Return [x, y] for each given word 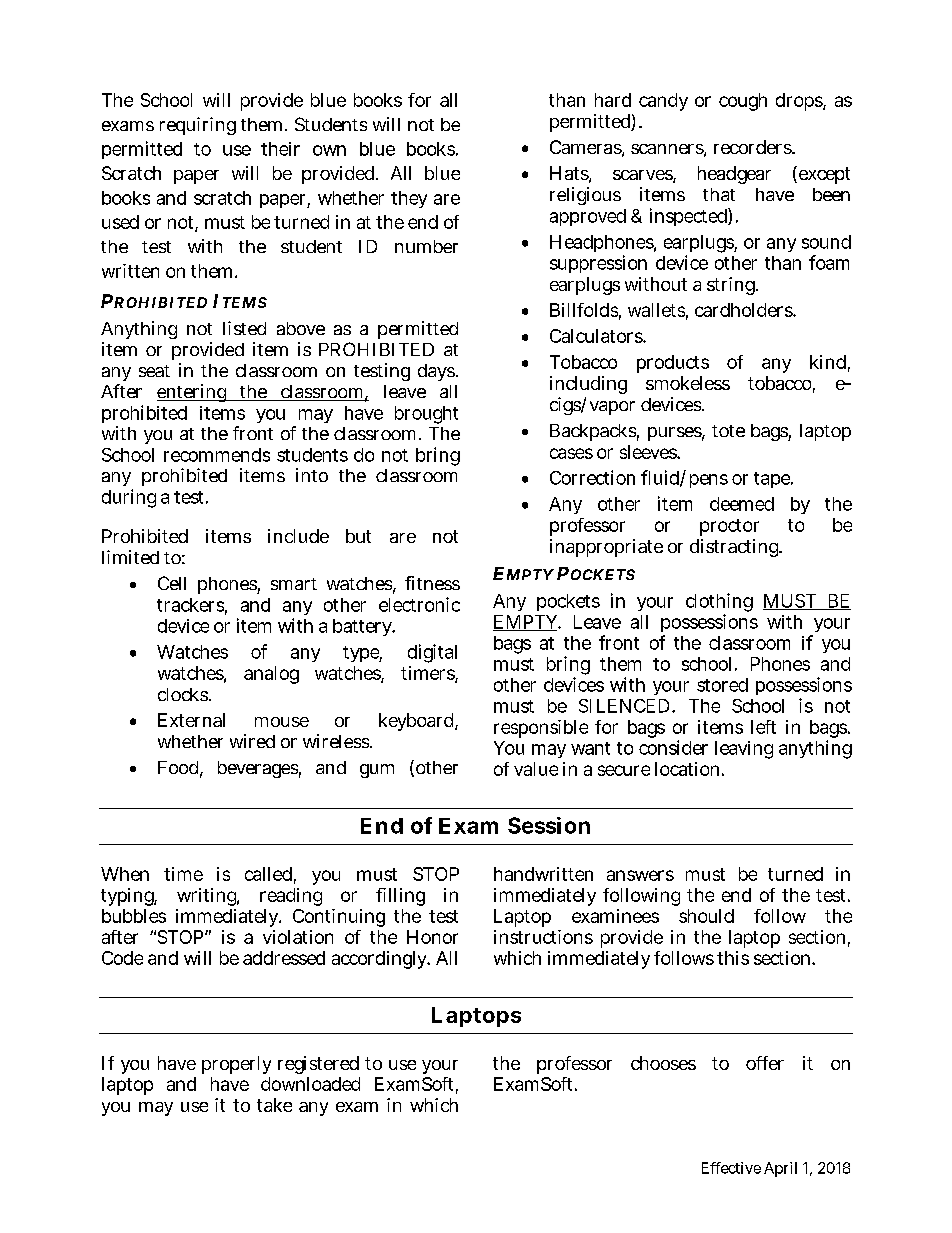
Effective [731, 1168]
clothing [719, 604]
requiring [198, 126]
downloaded [310, 1084]
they [409, 199]
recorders [754, 147]
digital [432, 653]
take [274, 1105]
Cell [172, 583]
